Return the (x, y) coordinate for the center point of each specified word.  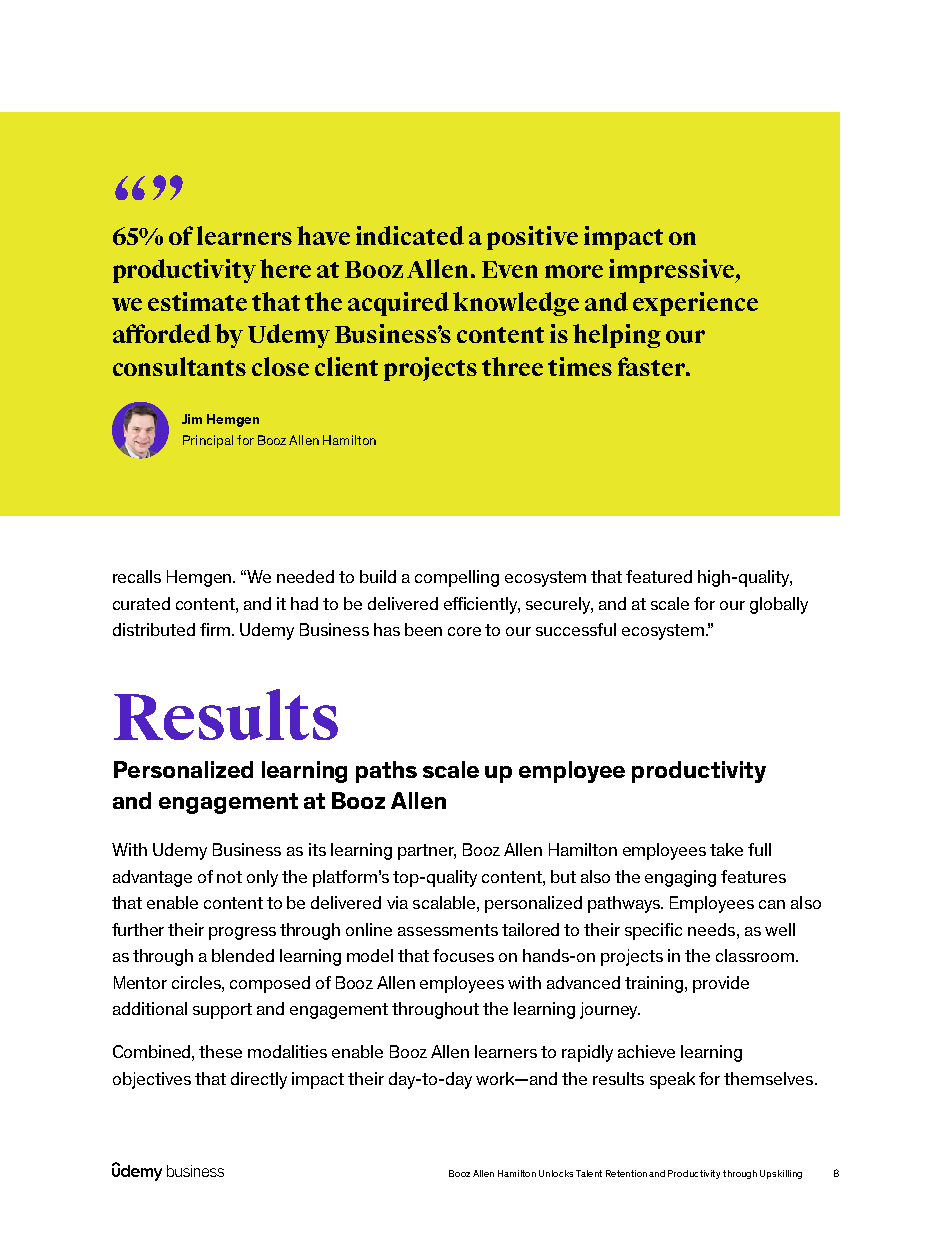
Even (510, 269)
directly (259, 1080)
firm (216, 629)
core (464, 631)
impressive (672, 271)
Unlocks (556, 1173)
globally (779, 605)
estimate (197, 301)
